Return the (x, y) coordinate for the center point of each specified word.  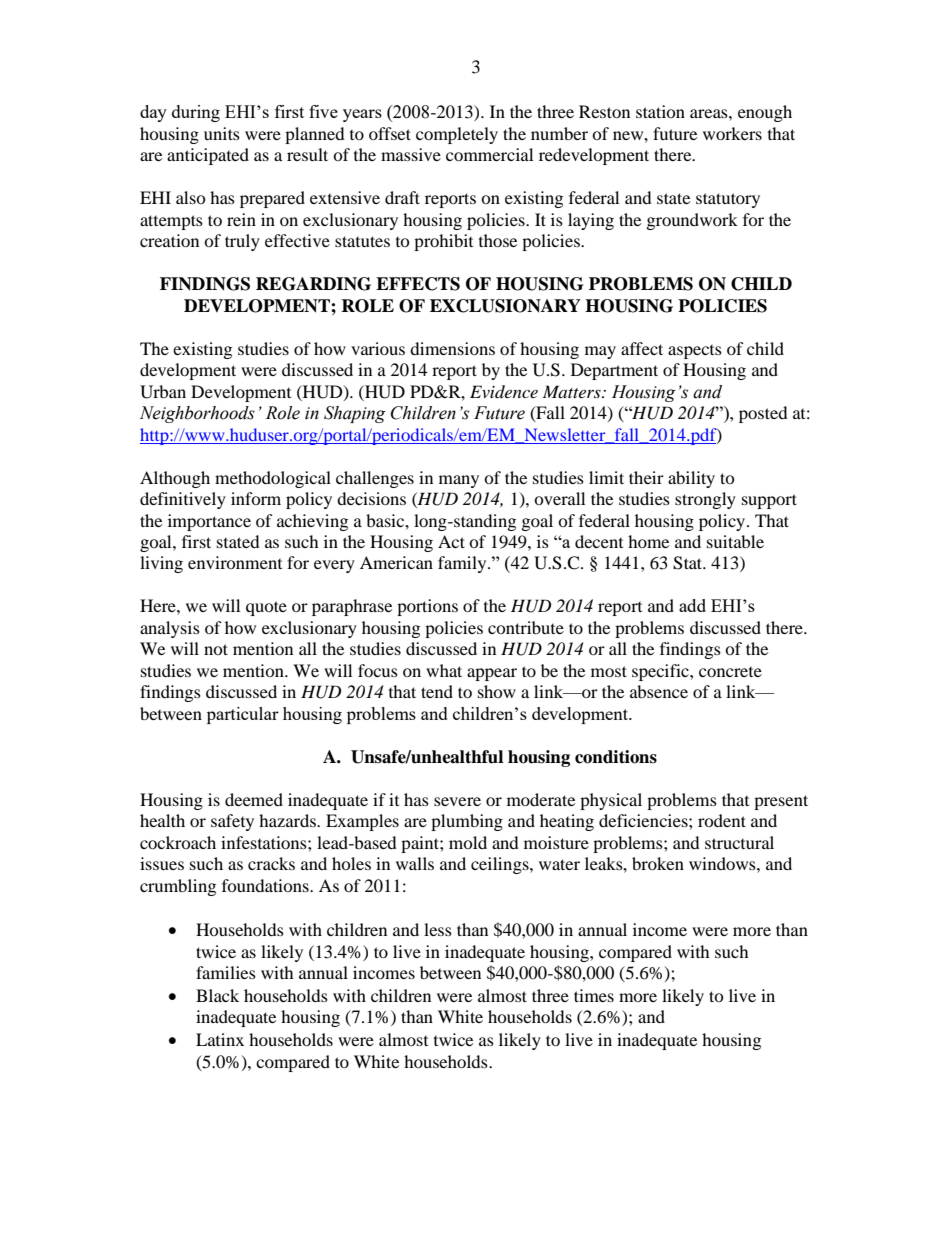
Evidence (504, 391)
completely (457, 135)
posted (763, 414)
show (497, 691)
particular (243, 715)
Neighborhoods (197, 414)
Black (217, 995)
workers (732, 133)
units (222, 133)
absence (659, 691)
